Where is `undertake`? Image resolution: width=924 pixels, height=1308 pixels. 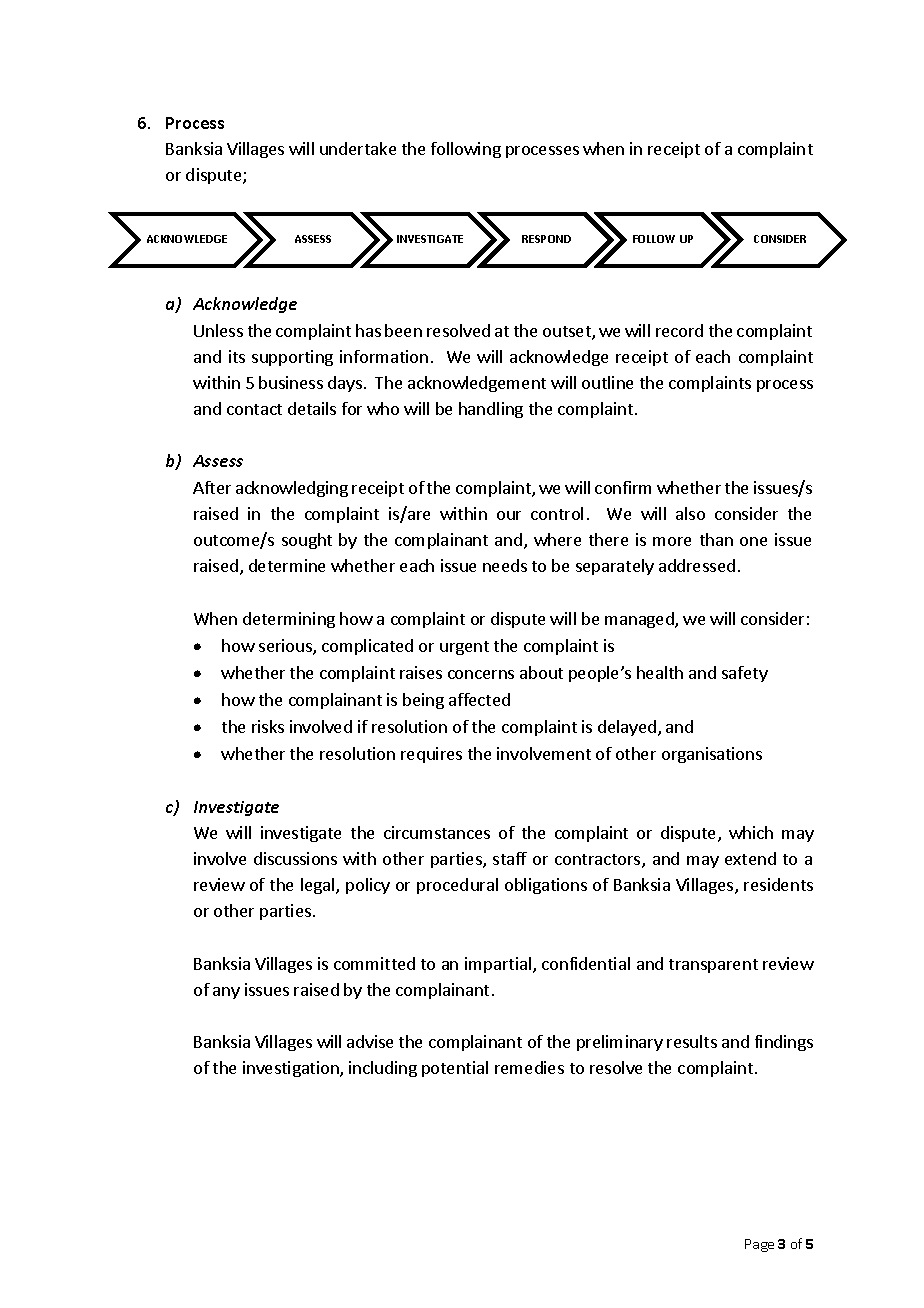 undertake is located at coordinates (358, 148).
